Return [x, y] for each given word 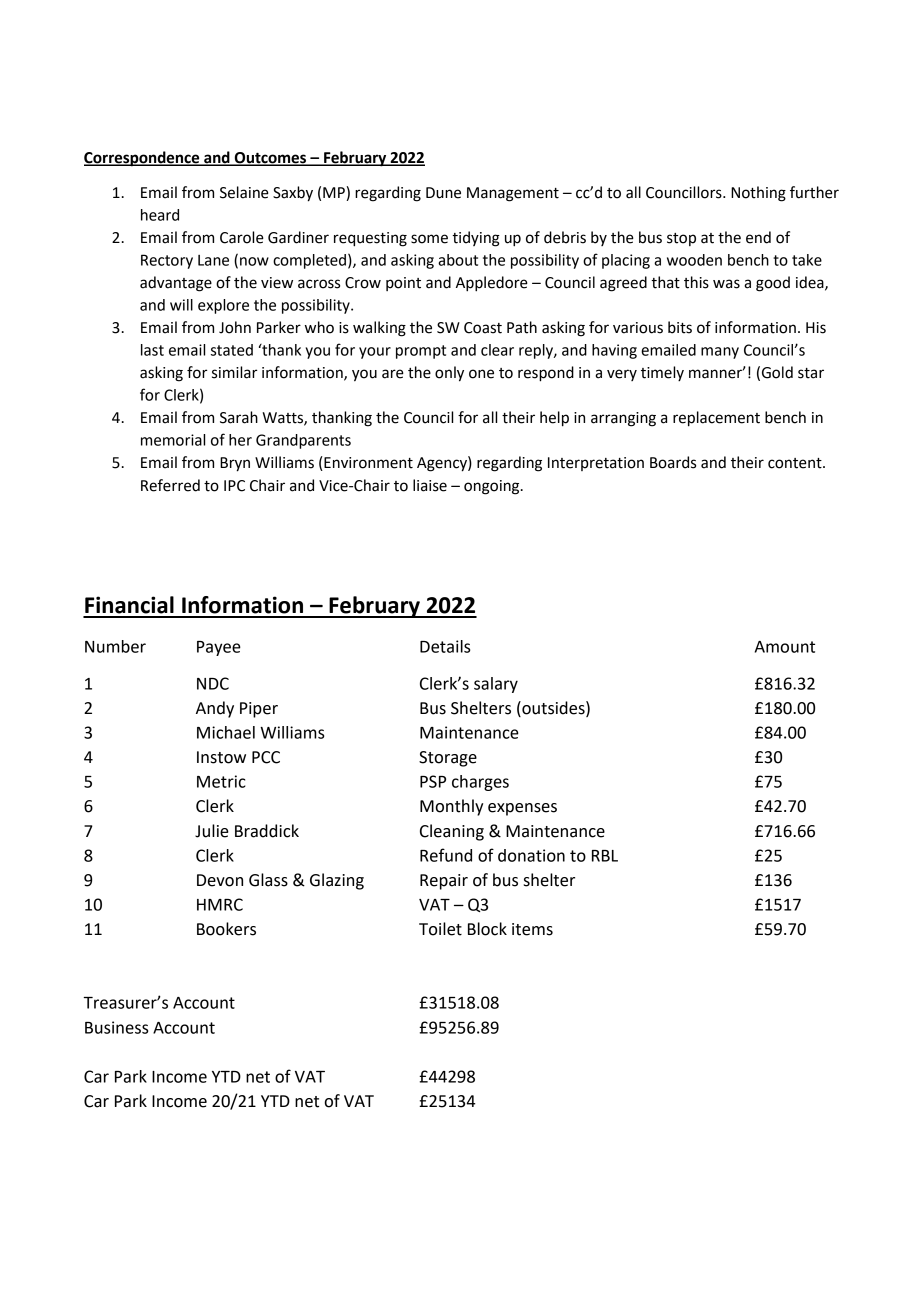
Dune [443, 193]
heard [160, 215]
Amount [785, 647]
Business [116, 1027]
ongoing [493, 487]
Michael [226, 732]
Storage [448, 759]
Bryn [235, 464]
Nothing [758, 194]
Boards [673, 462]
